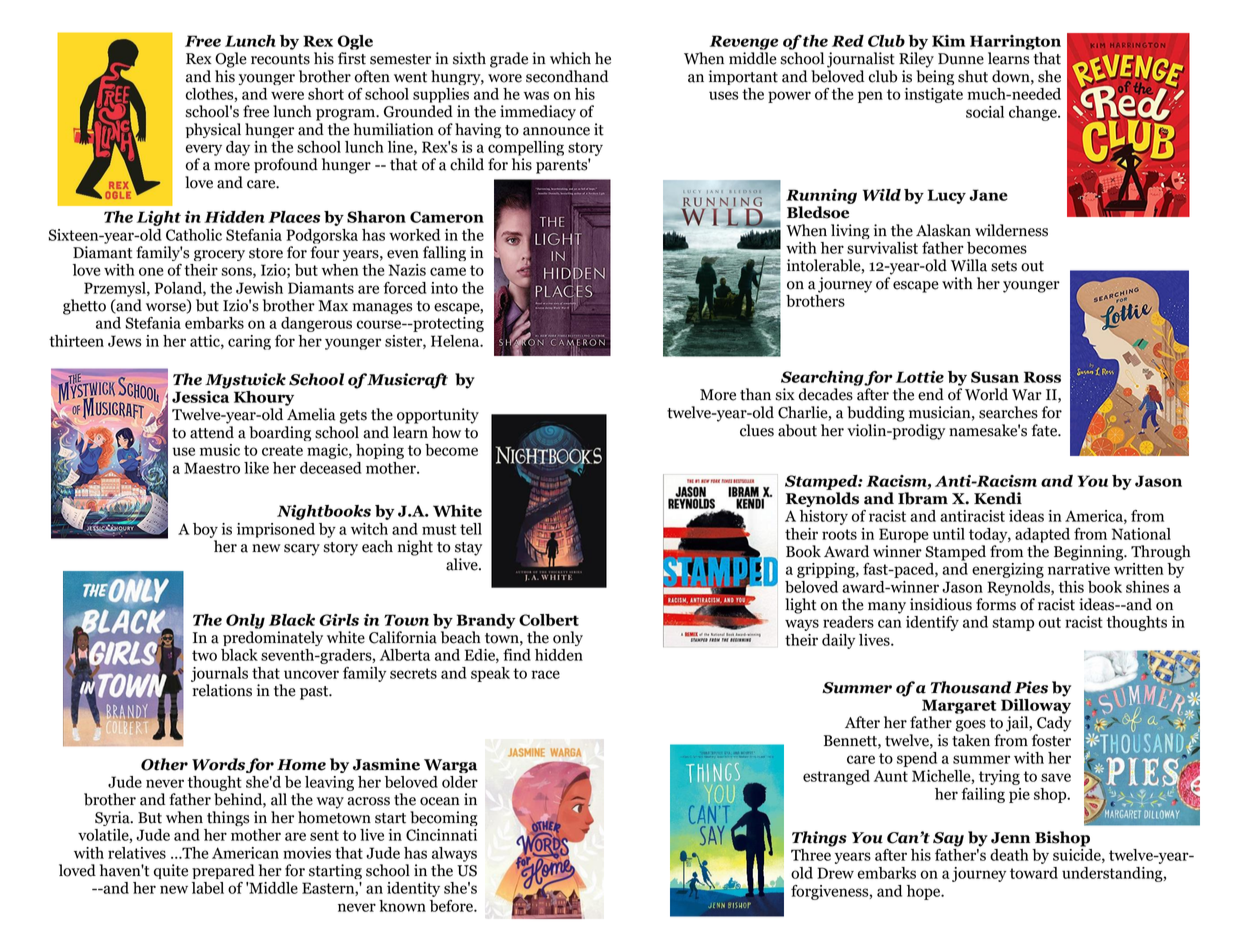  What do you see at coordinates (212, 468) in the screenshot?
I see `Maestro` at bounding box center [212, 468].
